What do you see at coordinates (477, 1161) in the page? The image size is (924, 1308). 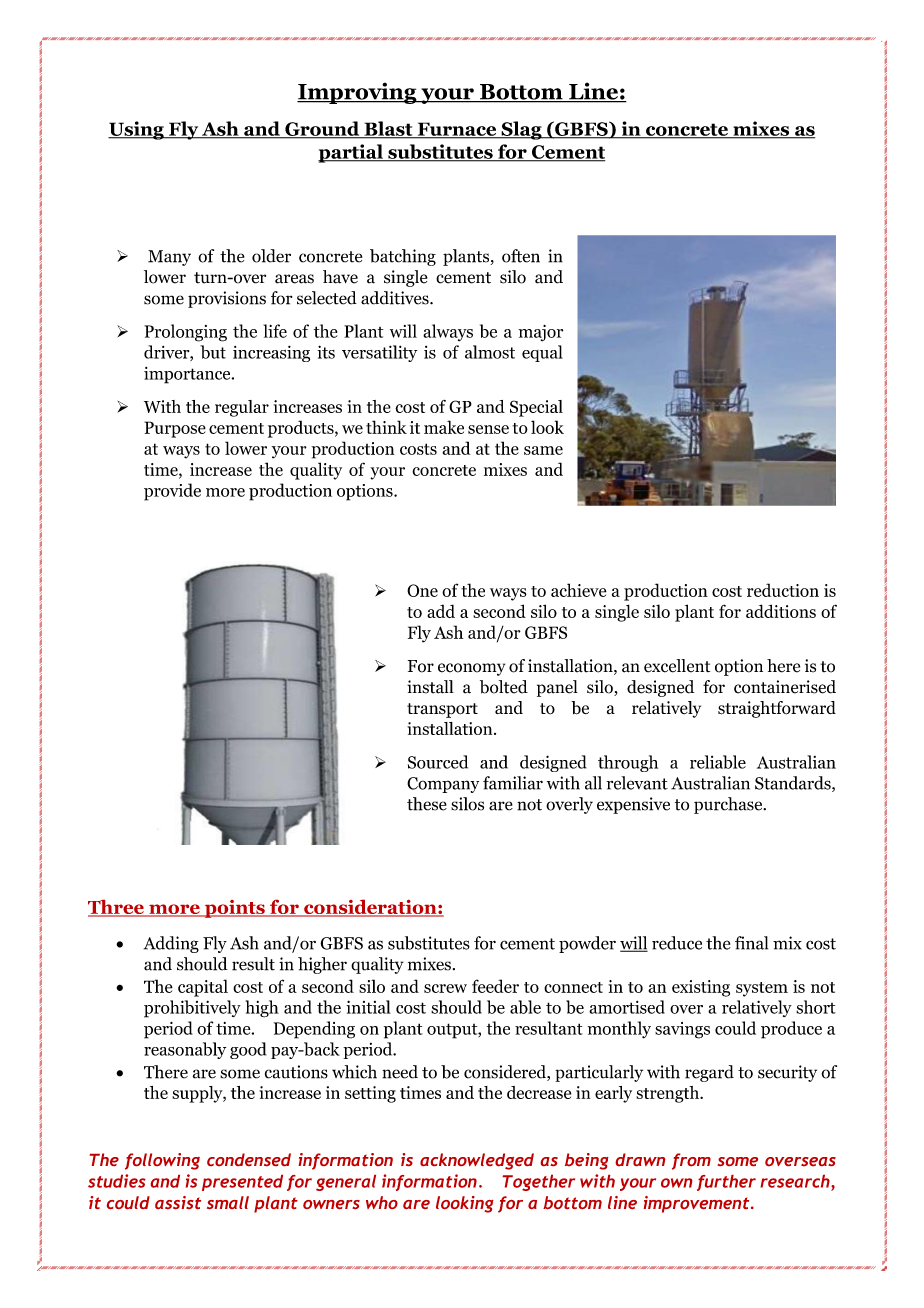 I see `acknowledged` at bounding box center [477, 1161].
